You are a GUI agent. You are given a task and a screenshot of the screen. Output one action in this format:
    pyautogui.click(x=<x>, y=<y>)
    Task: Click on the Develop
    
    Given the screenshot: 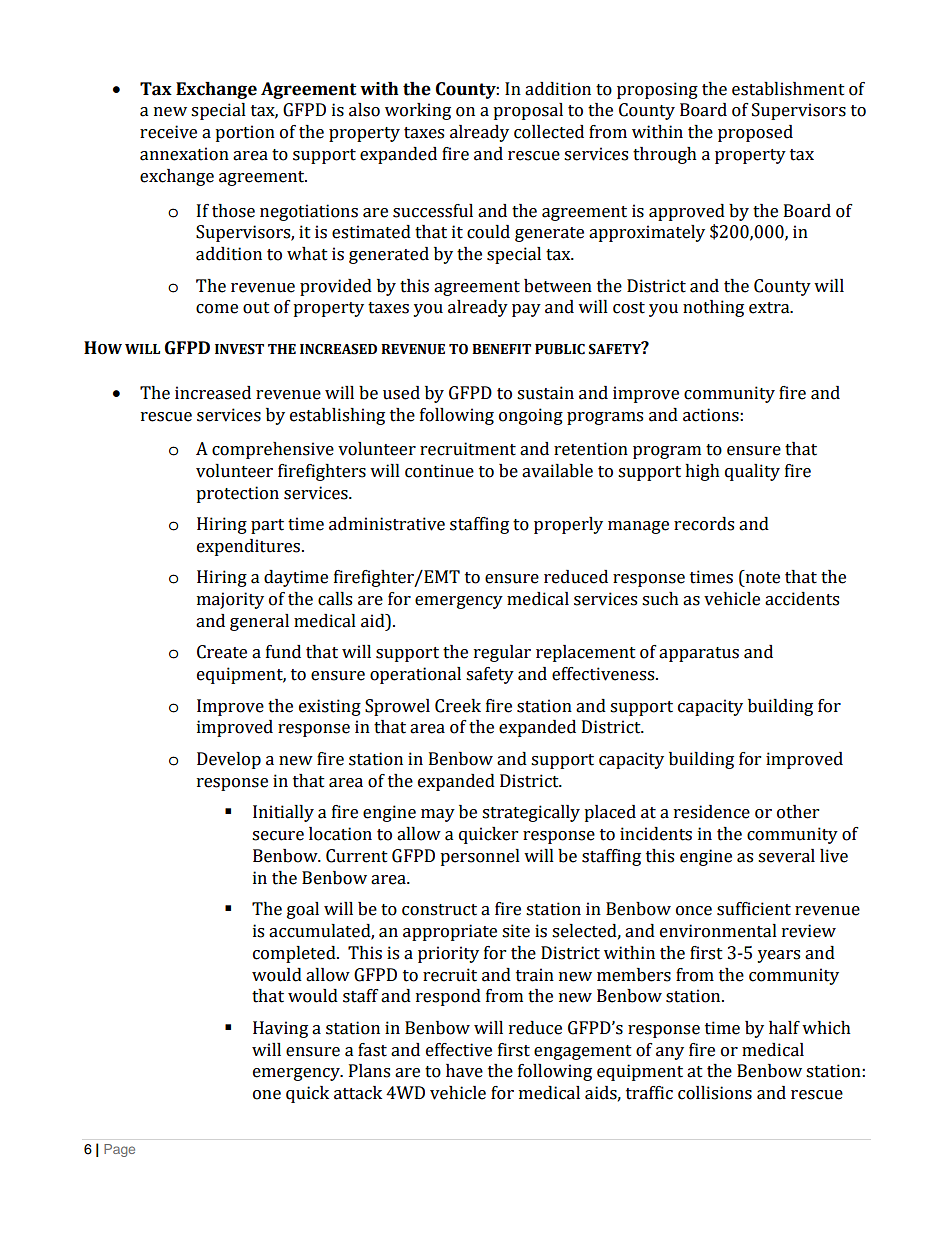 What is the action you would take?
    pyautogui.click(x=229, y=760)
